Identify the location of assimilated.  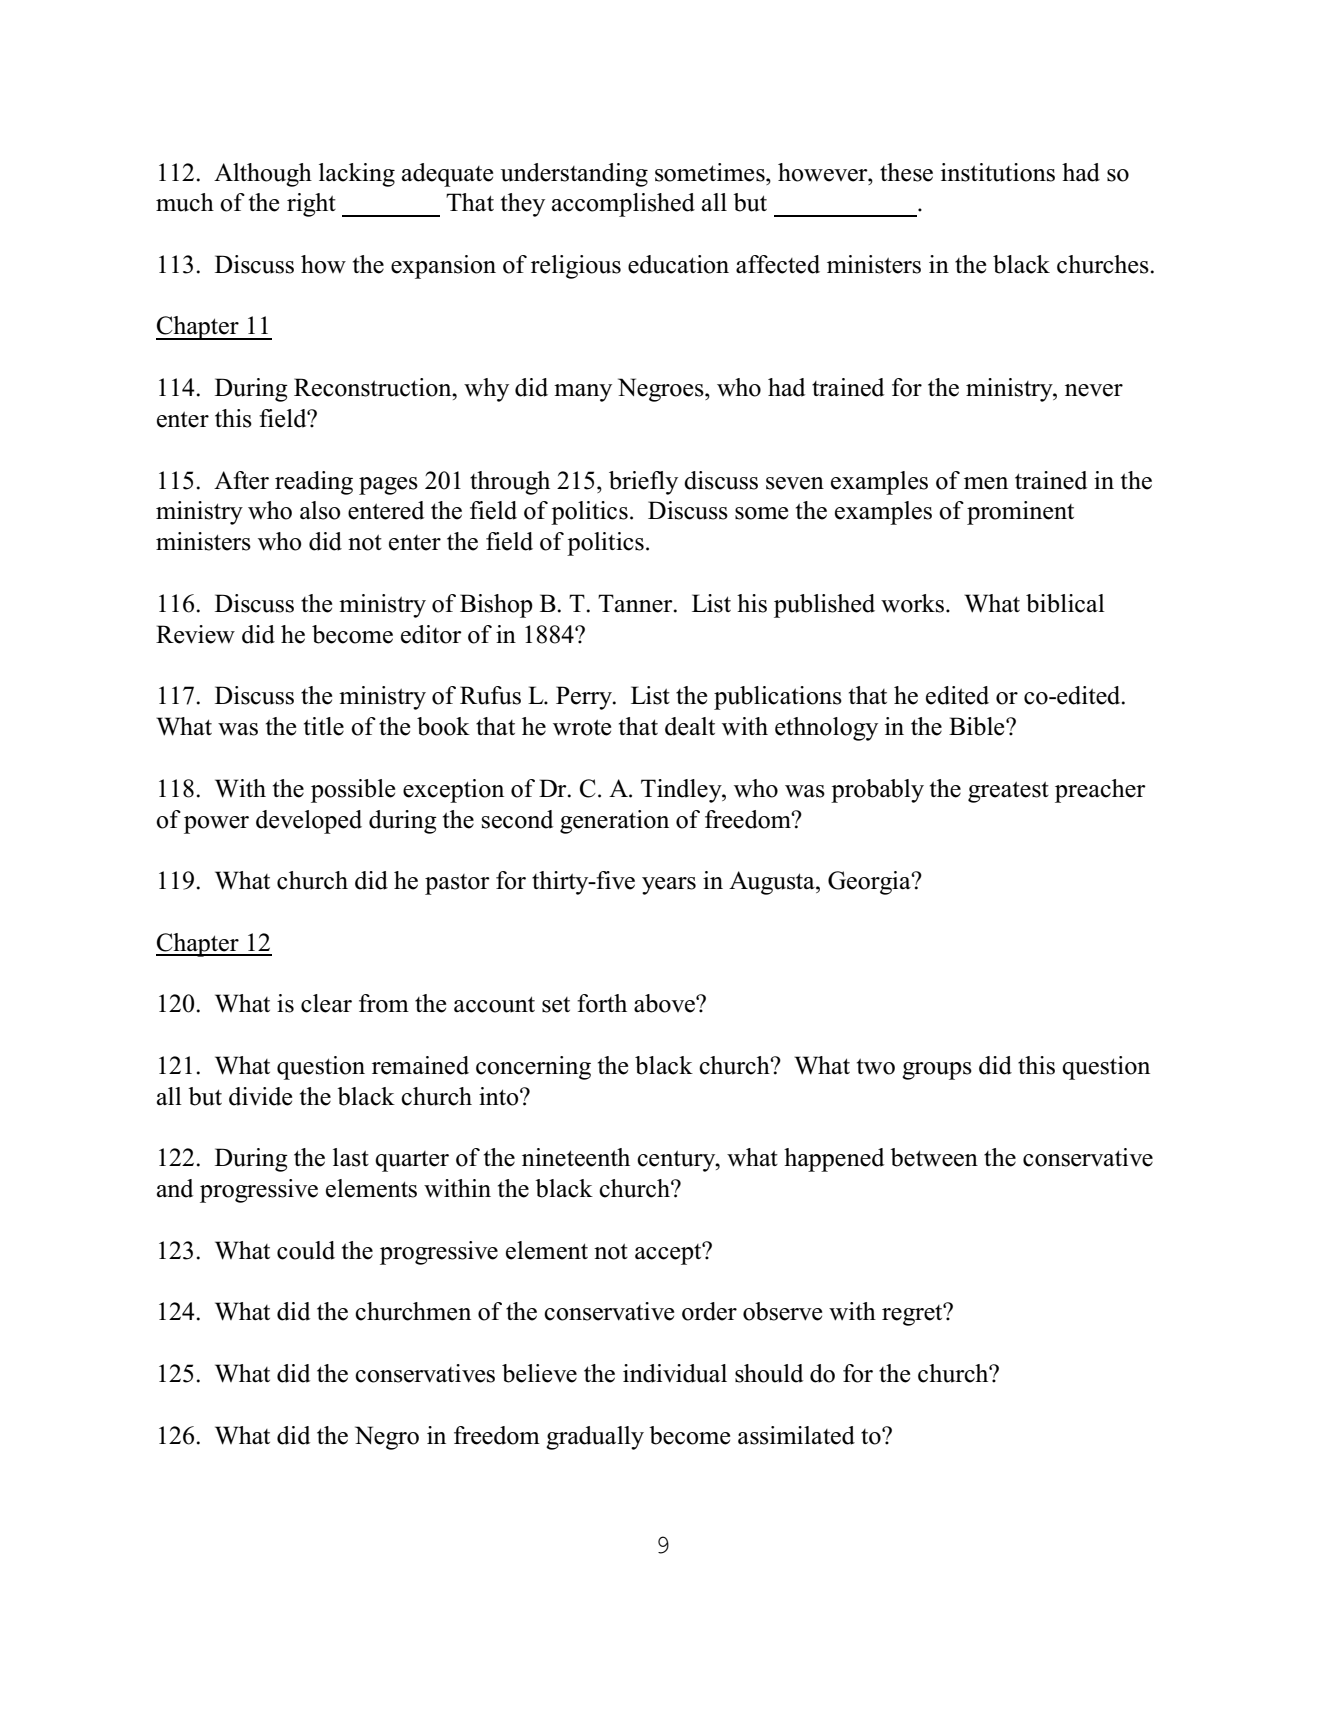
(796, 1435).
